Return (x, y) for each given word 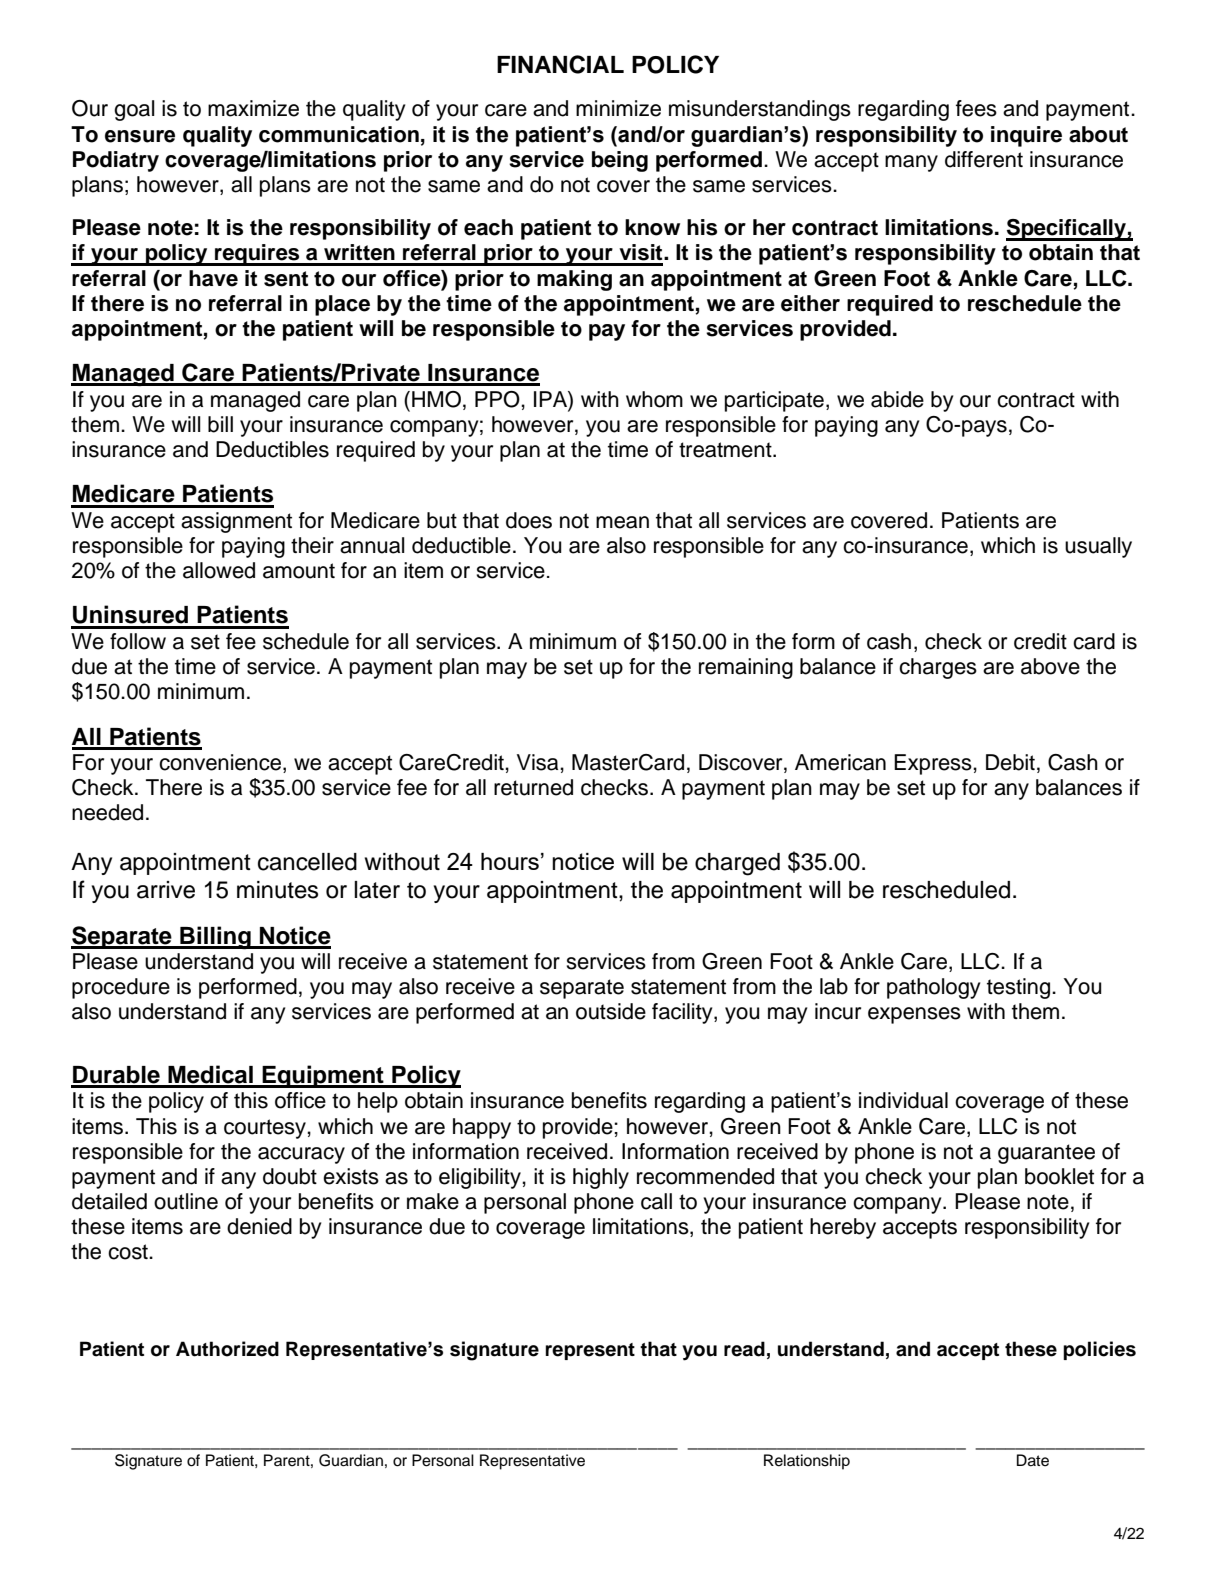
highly (601, 1178)
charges (938, 668)
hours (510, 861)
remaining (746, 668)
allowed (219, 570)
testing (1018, 988)
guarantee (1046, 1154)
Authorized (227, 1349)
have (213, 278)
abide (897, 399)
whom (654, 399)
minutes (277, 890)
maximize (253, 108)
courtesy (266, 1129)
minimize (618, 108)
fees (976, 108)
